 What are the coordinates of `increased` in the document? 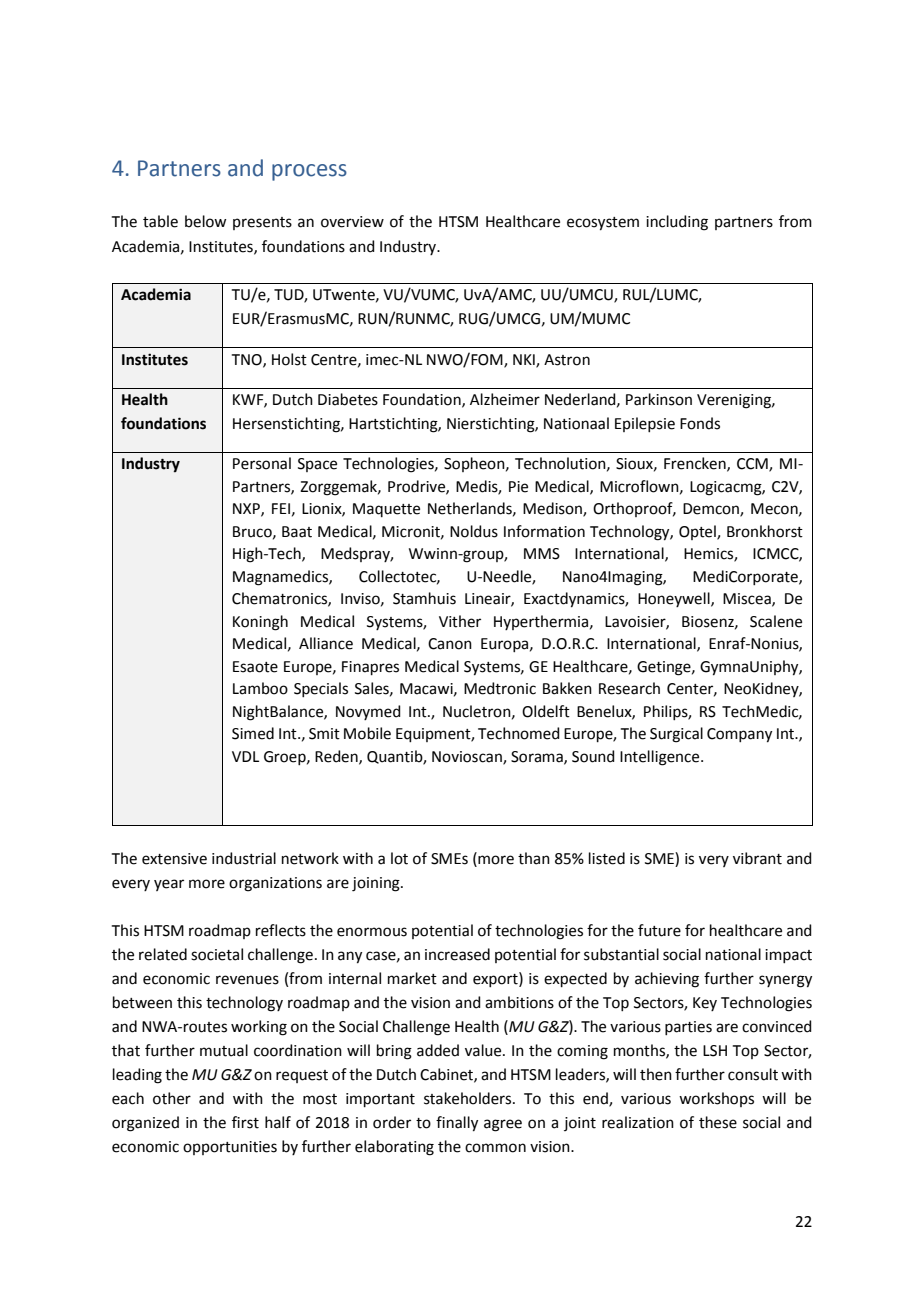 It's located at (457, 954).
